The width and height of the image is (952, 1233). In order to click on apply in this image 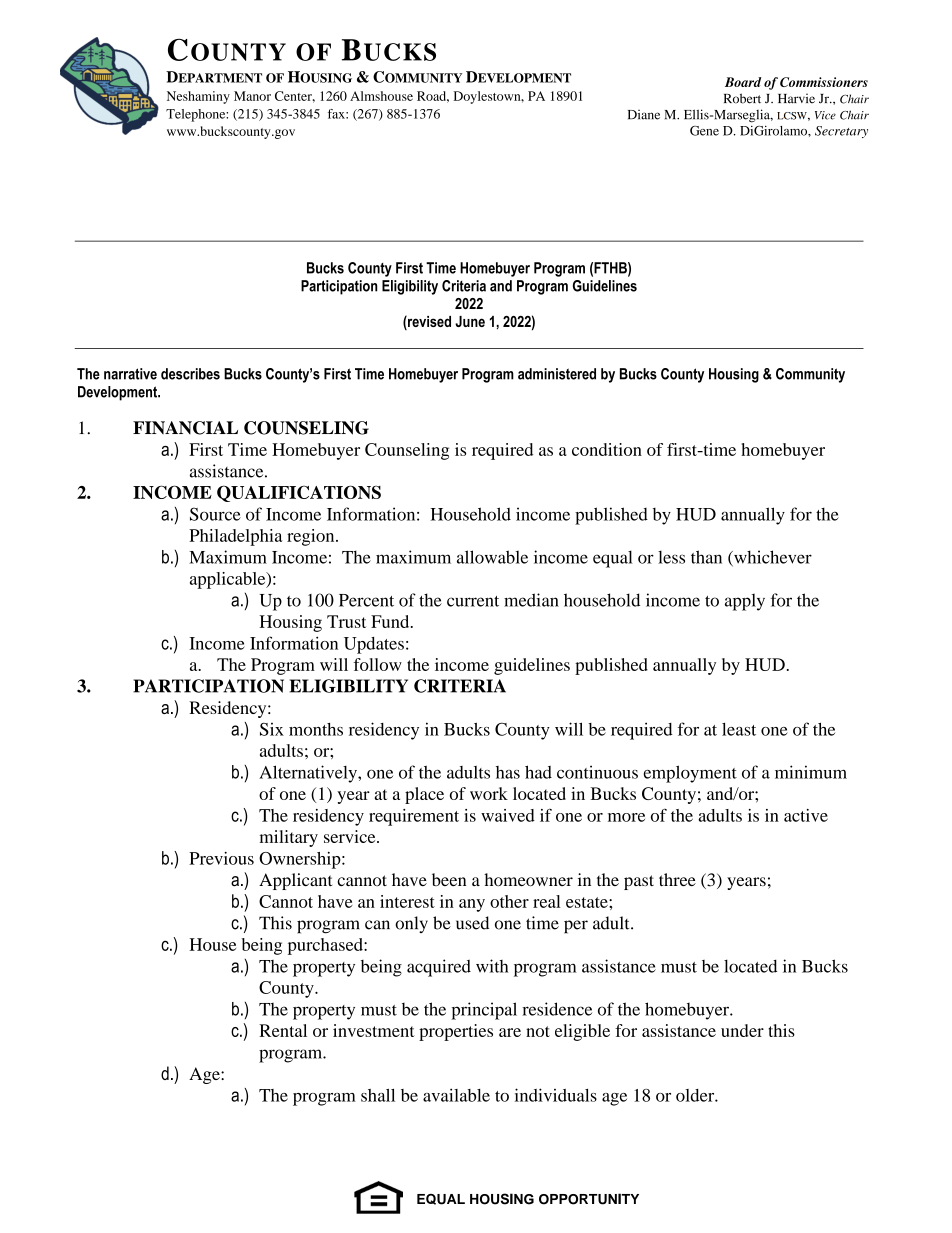, I will do `click(745, 602)`.
